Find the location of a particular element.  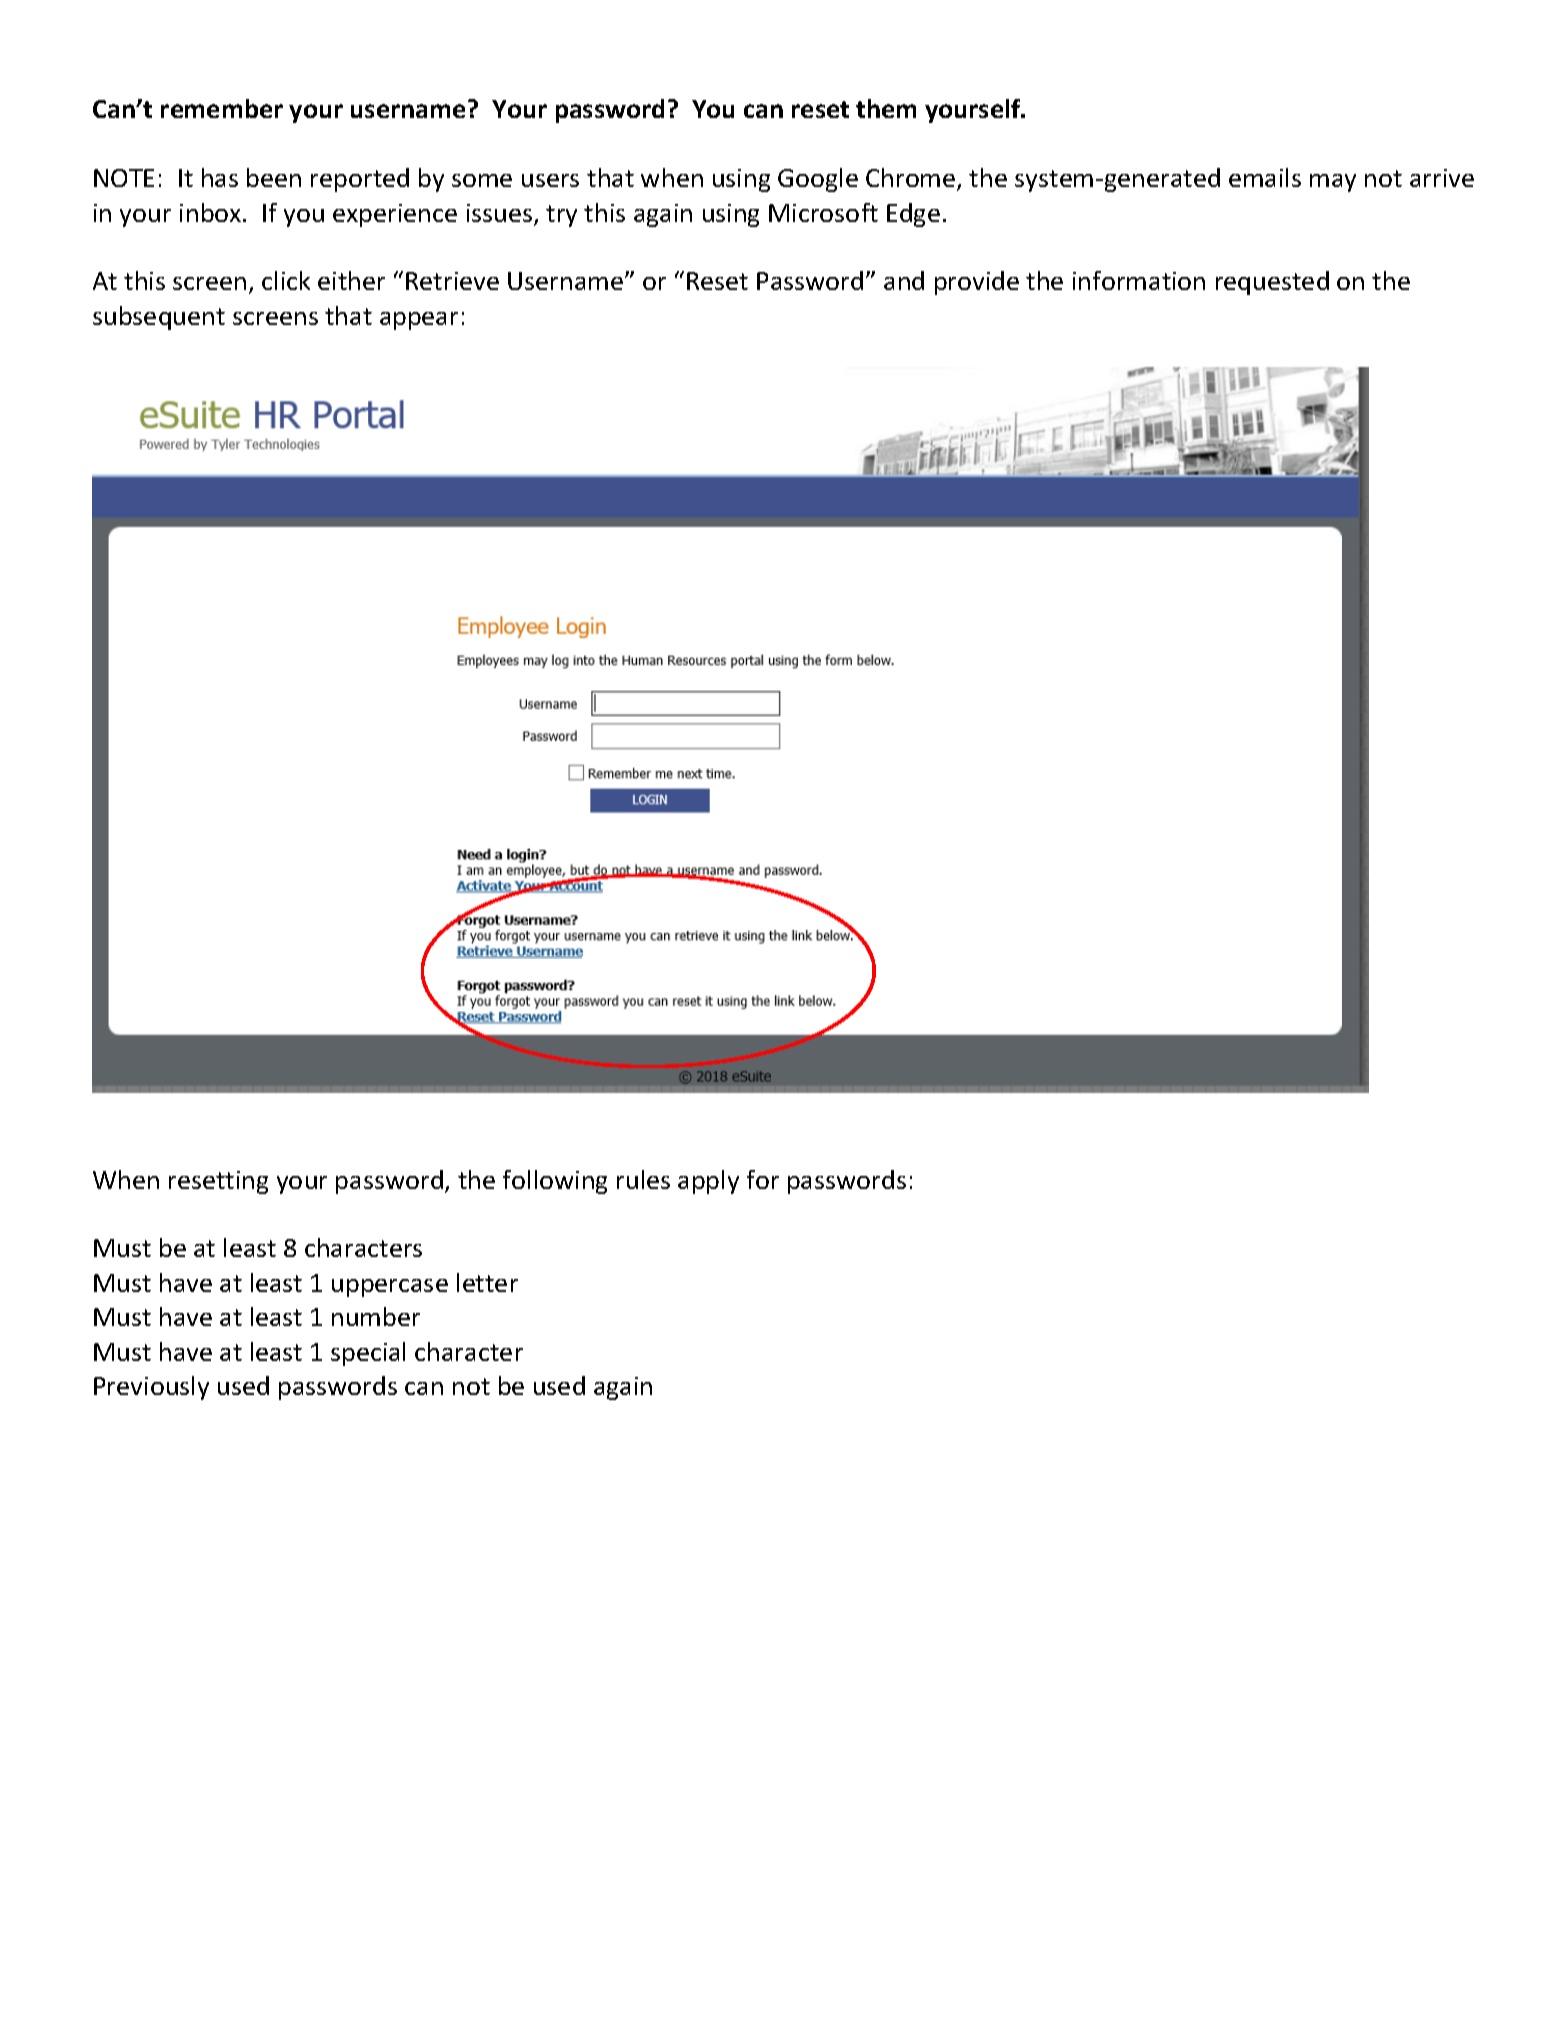

special is located at coordinates (368, 1354).
